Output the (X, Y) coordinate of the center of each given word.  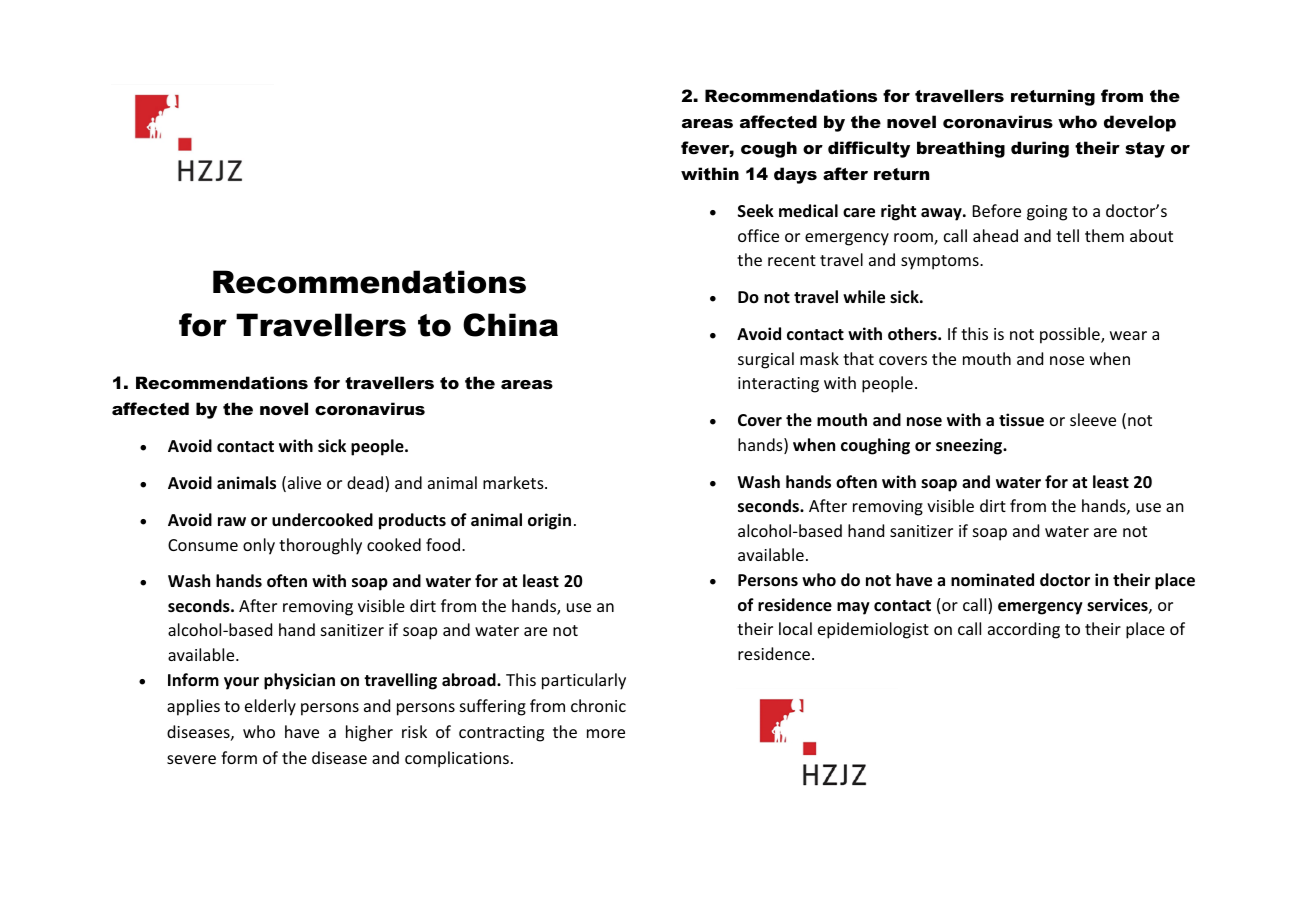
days (795, 175)
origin (549, 521)
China (510, 325)
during (1040, 149)
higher (369, 733)
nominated (992, 580)
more (606, 733)
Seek (756, 211)
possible (1071, 335)
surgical (766, 360)
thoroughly (320, 546)
